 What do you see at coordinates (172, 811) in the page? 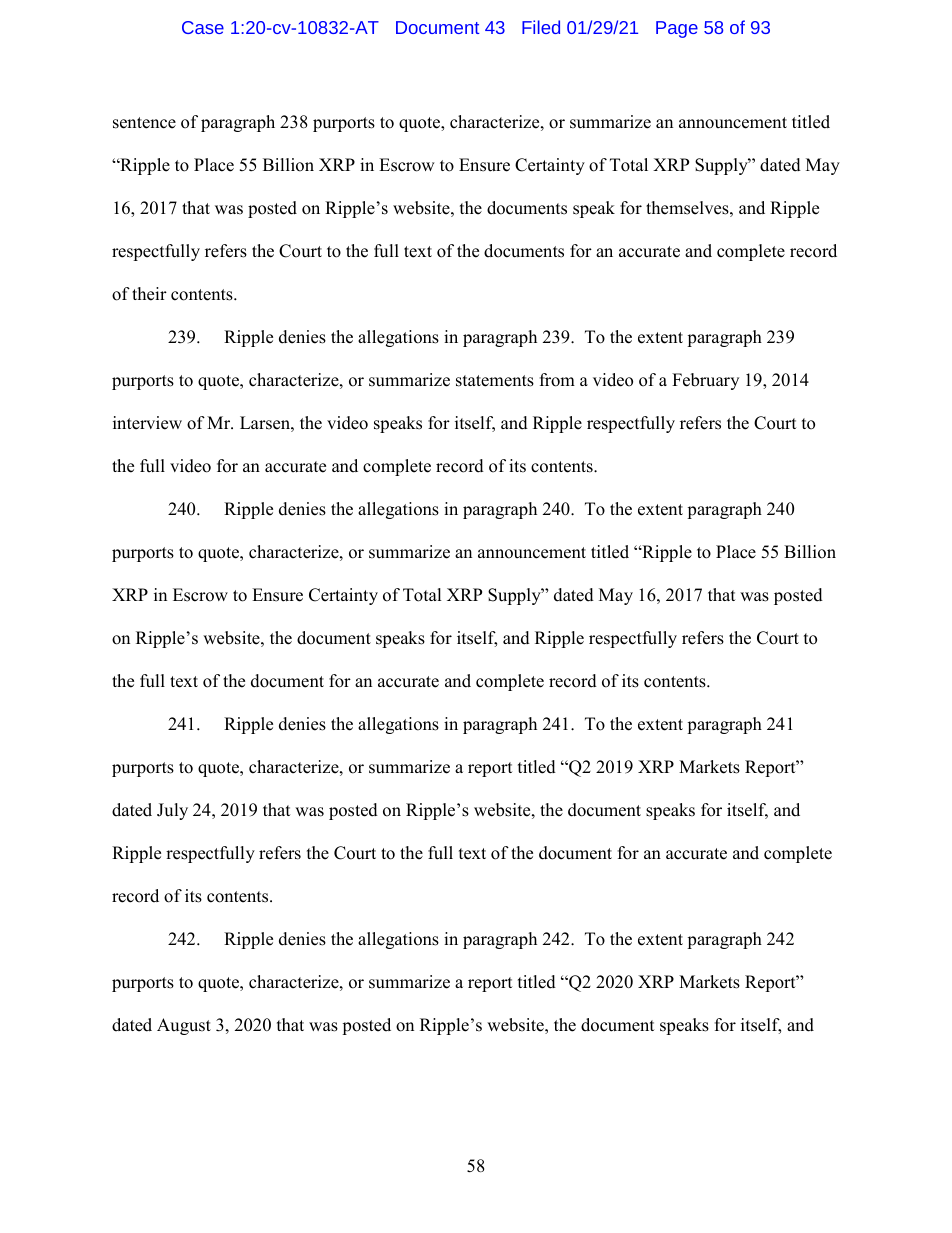
I see `July` at bounding box center [172, 811].
